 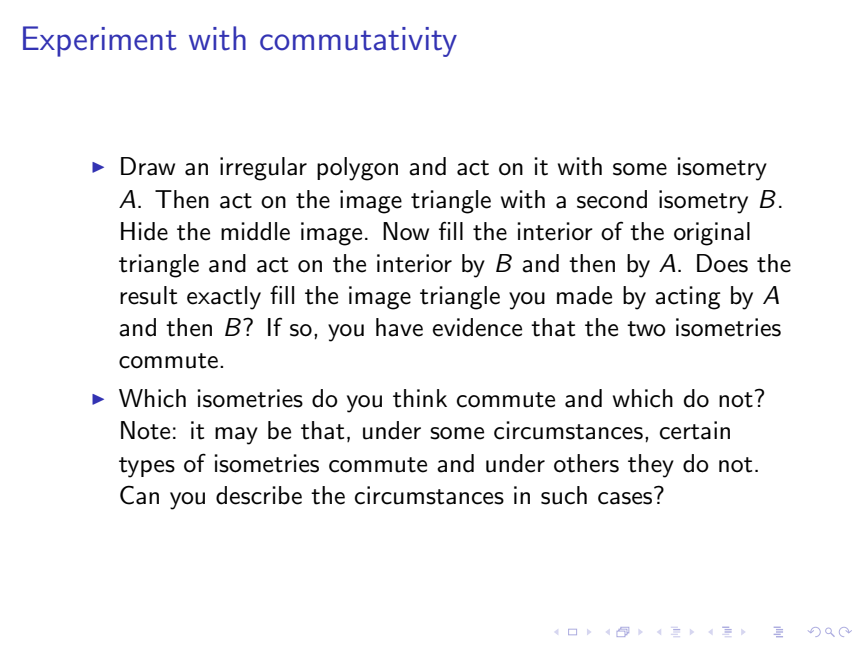 What do you see at coordinates (139, 495) in the screenshot?
I see `Can` at bounding box center [139, 495].
